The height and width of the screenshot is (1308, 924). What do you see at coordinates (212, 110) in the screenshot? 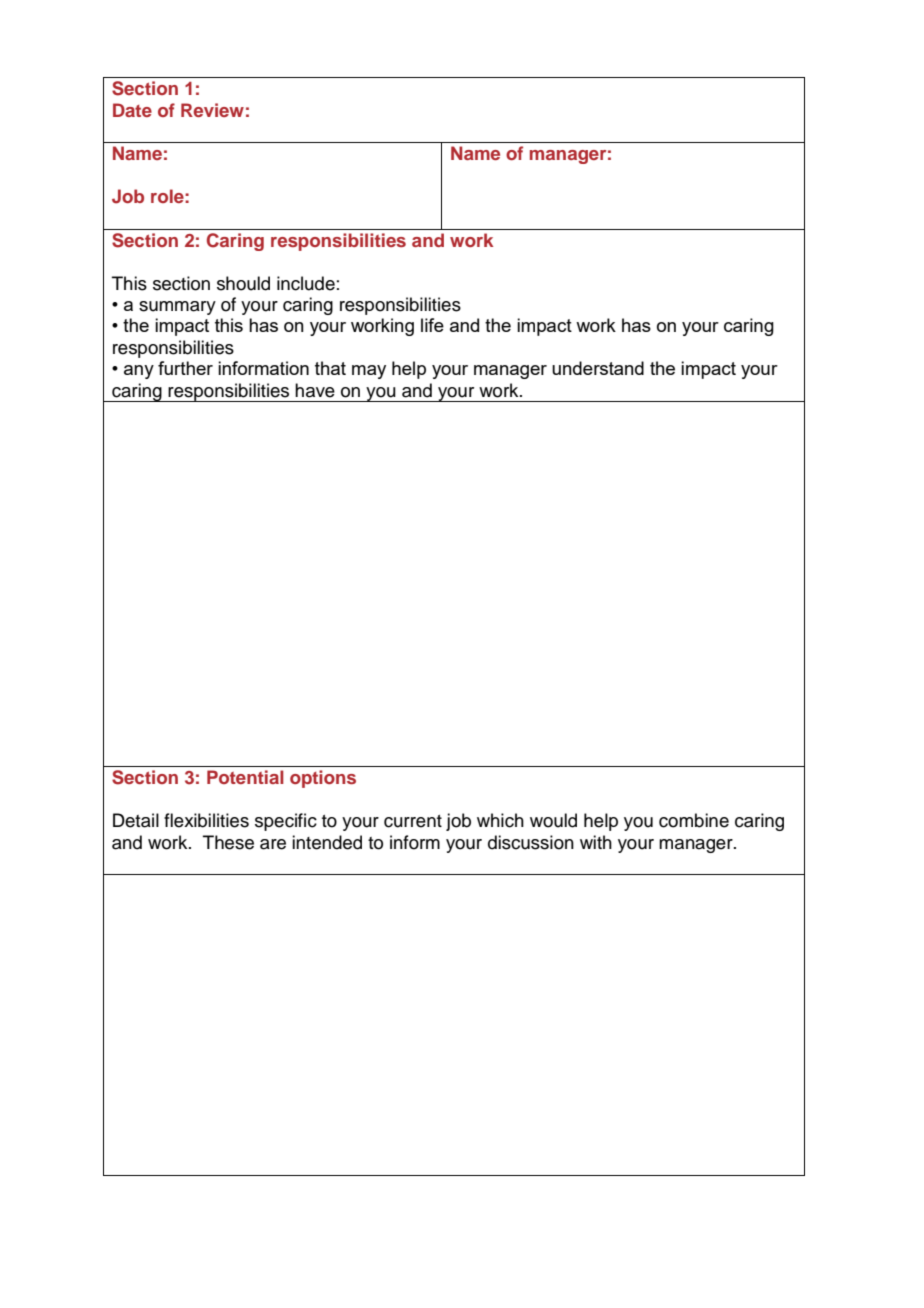
I see `Review` at bounding box center [212, 110].
